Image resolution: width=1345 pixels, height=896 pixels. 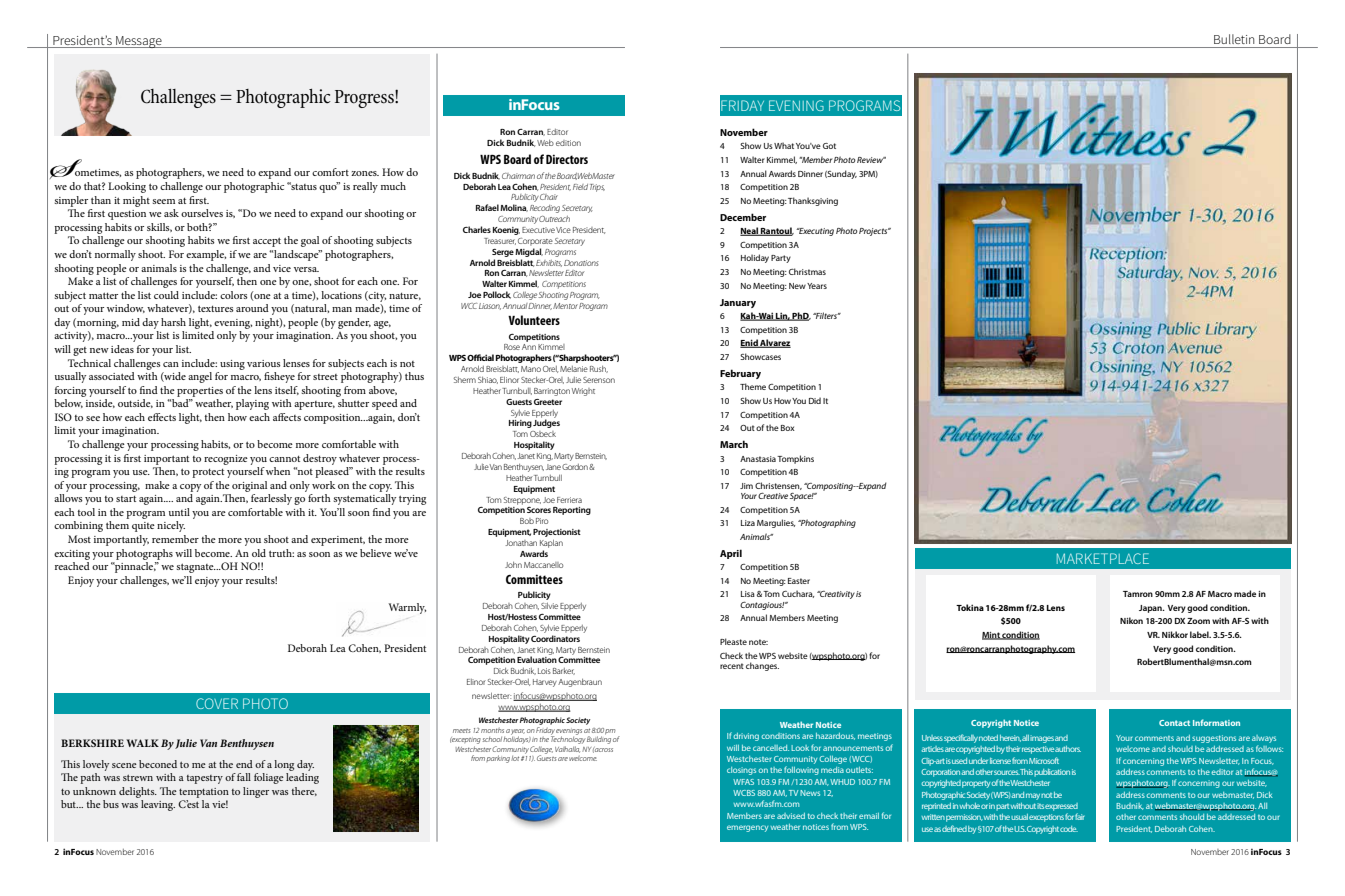 What do you see at coordinates (747, 828) in the page?
I see `emergency` at bounding box center [747, 828].
